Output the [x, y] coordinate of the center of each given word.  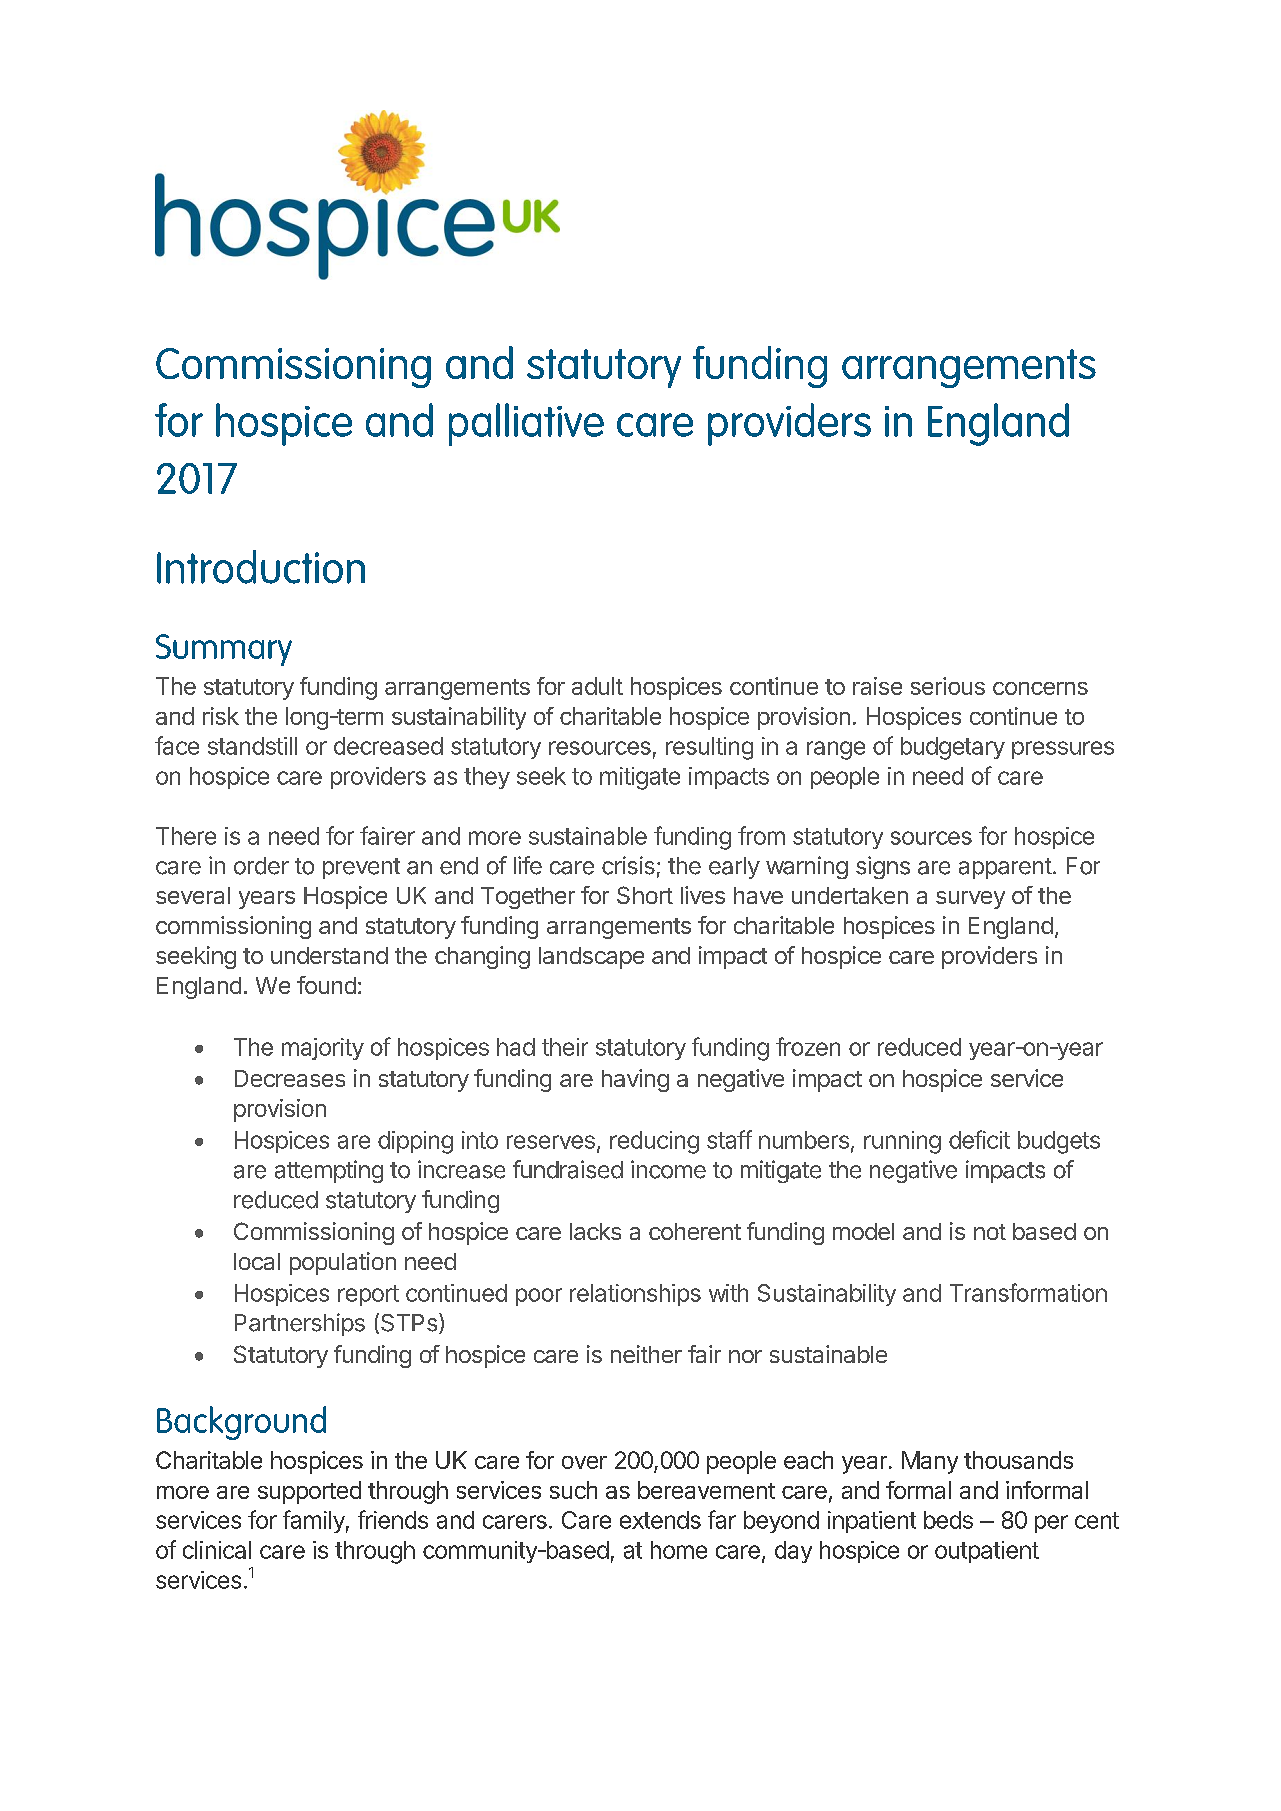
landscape [591, 958]
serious [948, 686]
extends [660, 1520]
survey [970, 900]
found [326, 985]
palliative [526, 424]
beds [948, 1520]
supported [309, 1492]
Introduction [261, 567]
